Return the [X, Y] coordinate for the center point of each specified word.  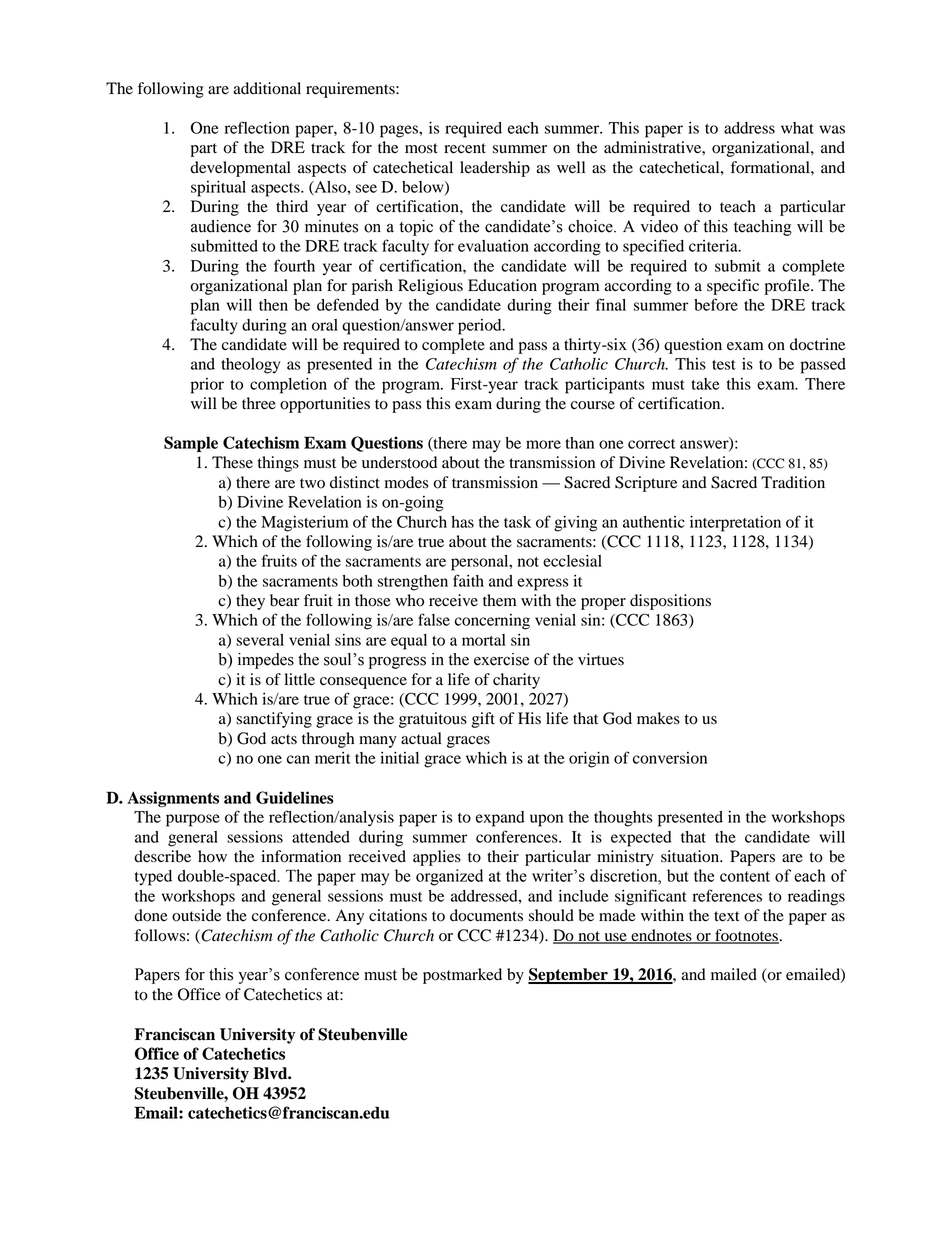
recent [465, 148]
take [705, 384]
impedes [266, 661]
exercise [501, 659]
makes [658, 718]
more [543, 444]
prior [207, 386]
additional [267, 88]
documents [486, 915]
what [797, 128]
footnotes [746, 936]
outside [196, 915]
